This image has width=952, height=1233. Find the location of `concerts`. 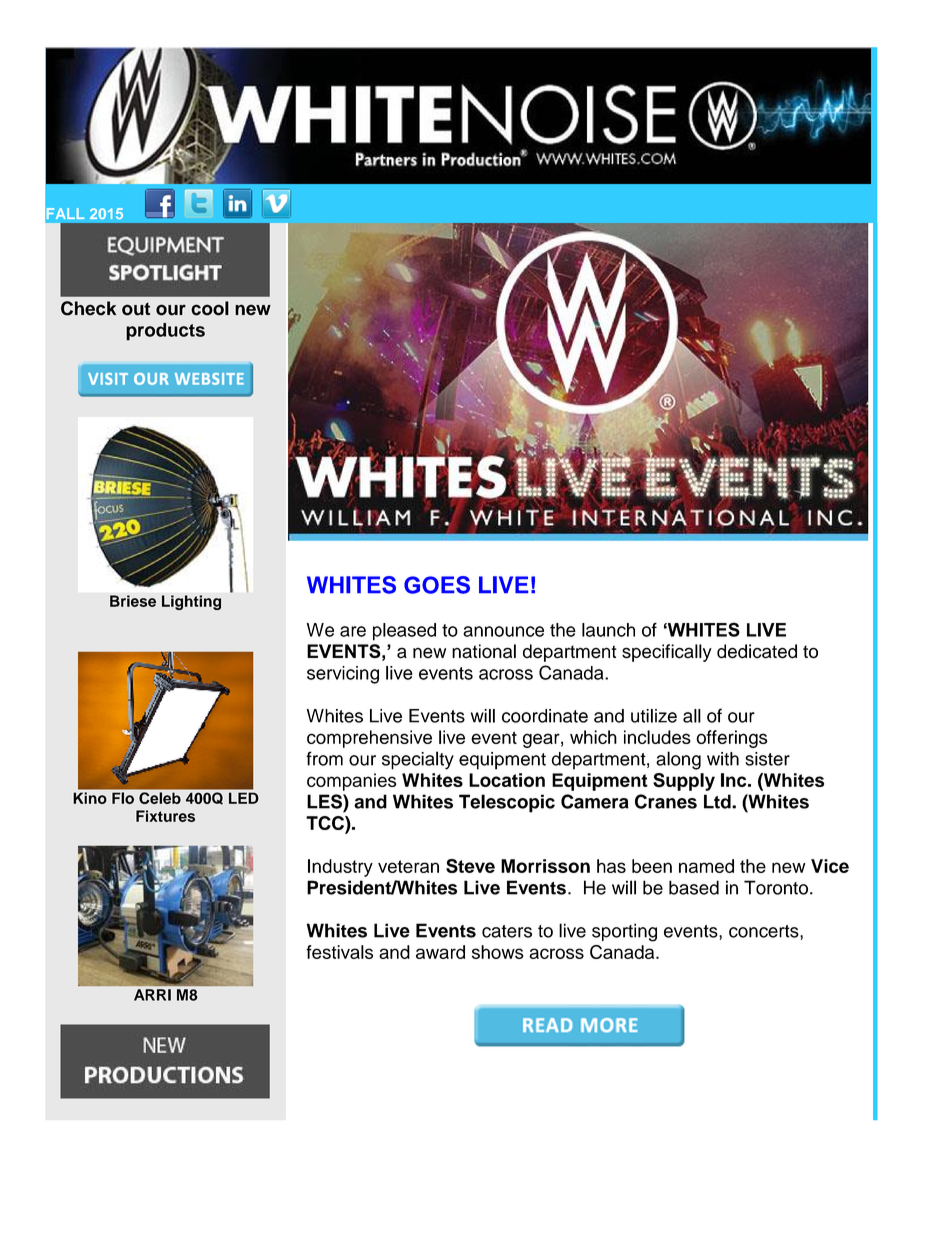

concerts is located at coordinates (765, 931).
